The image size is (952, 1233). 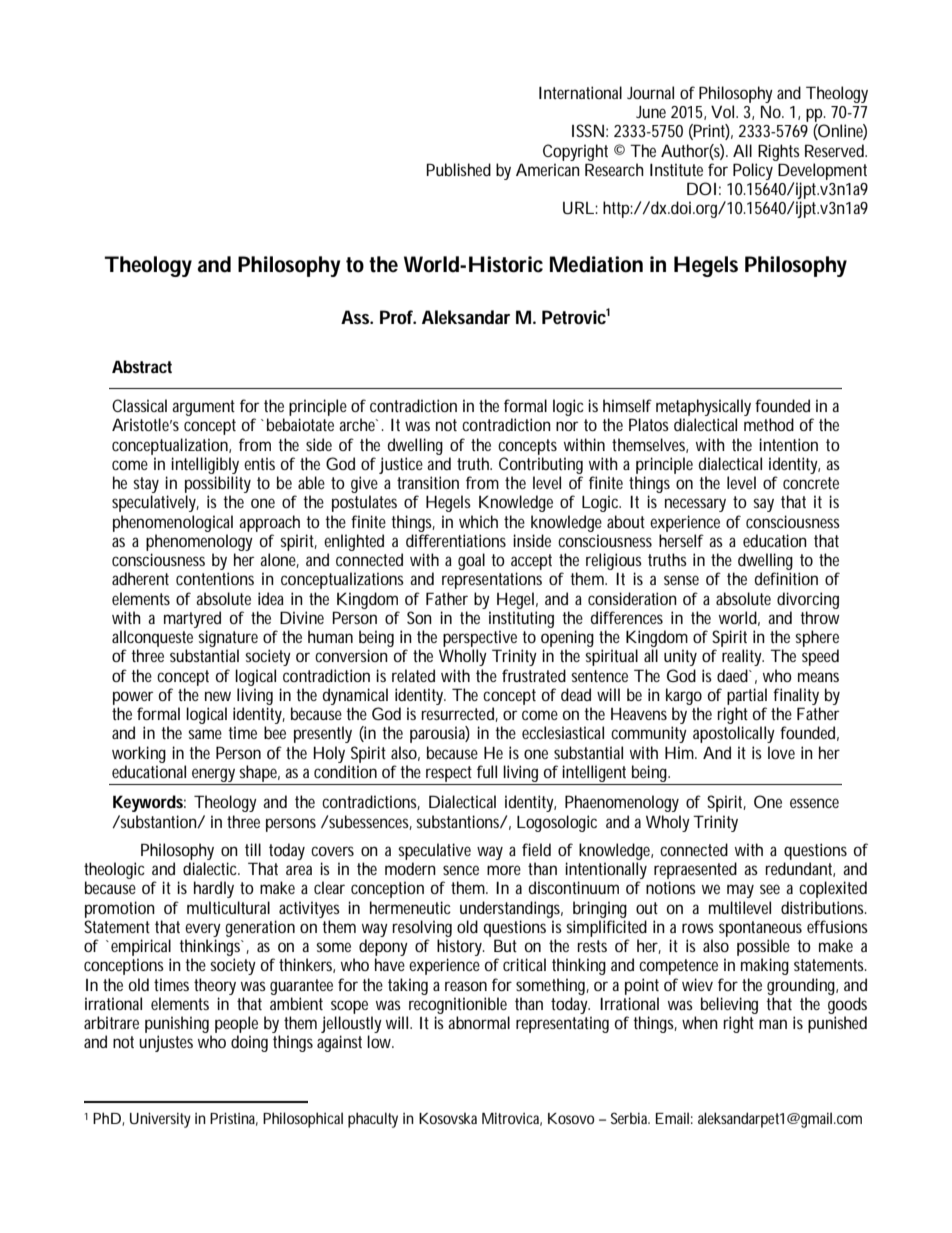 What do you see at coordinates (724, 111) in the document?
I see `Vol` at bounding box center [724, 111].
